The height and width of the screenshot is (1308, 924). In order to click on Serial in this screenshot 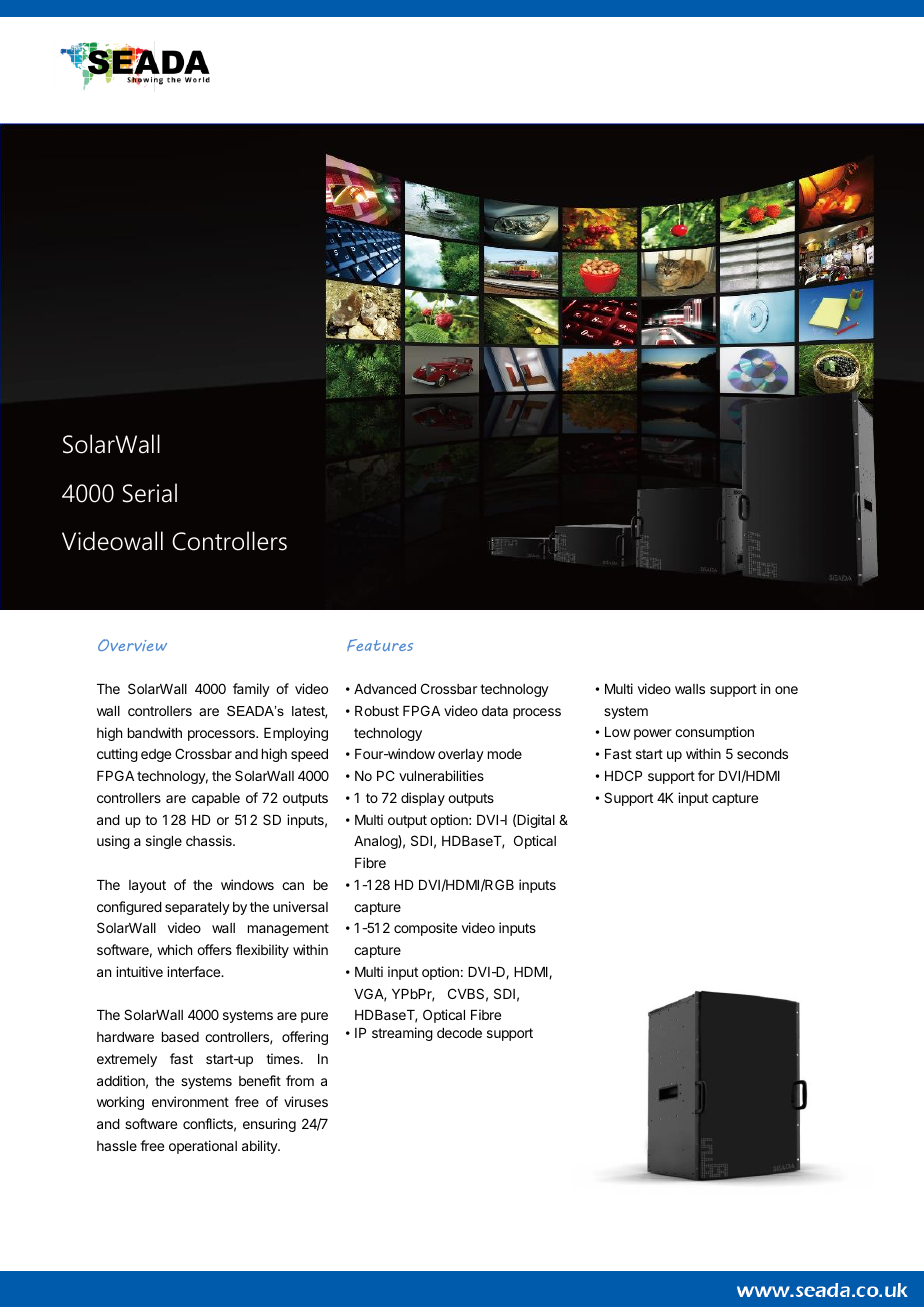, I will do `click(150, 493)`.
